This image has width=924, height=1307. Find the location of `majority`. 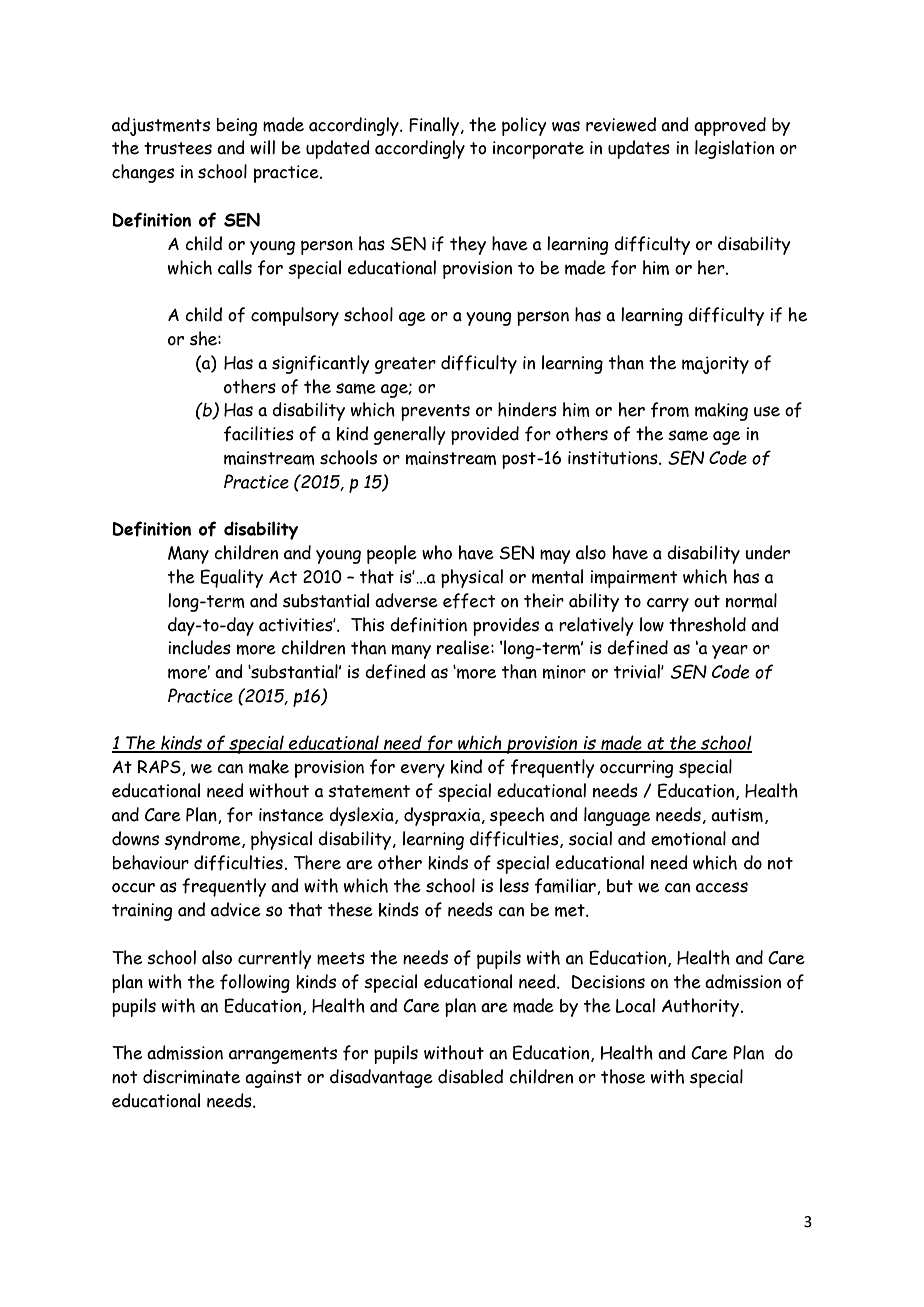

majority is located at coordinates (715, 365).
